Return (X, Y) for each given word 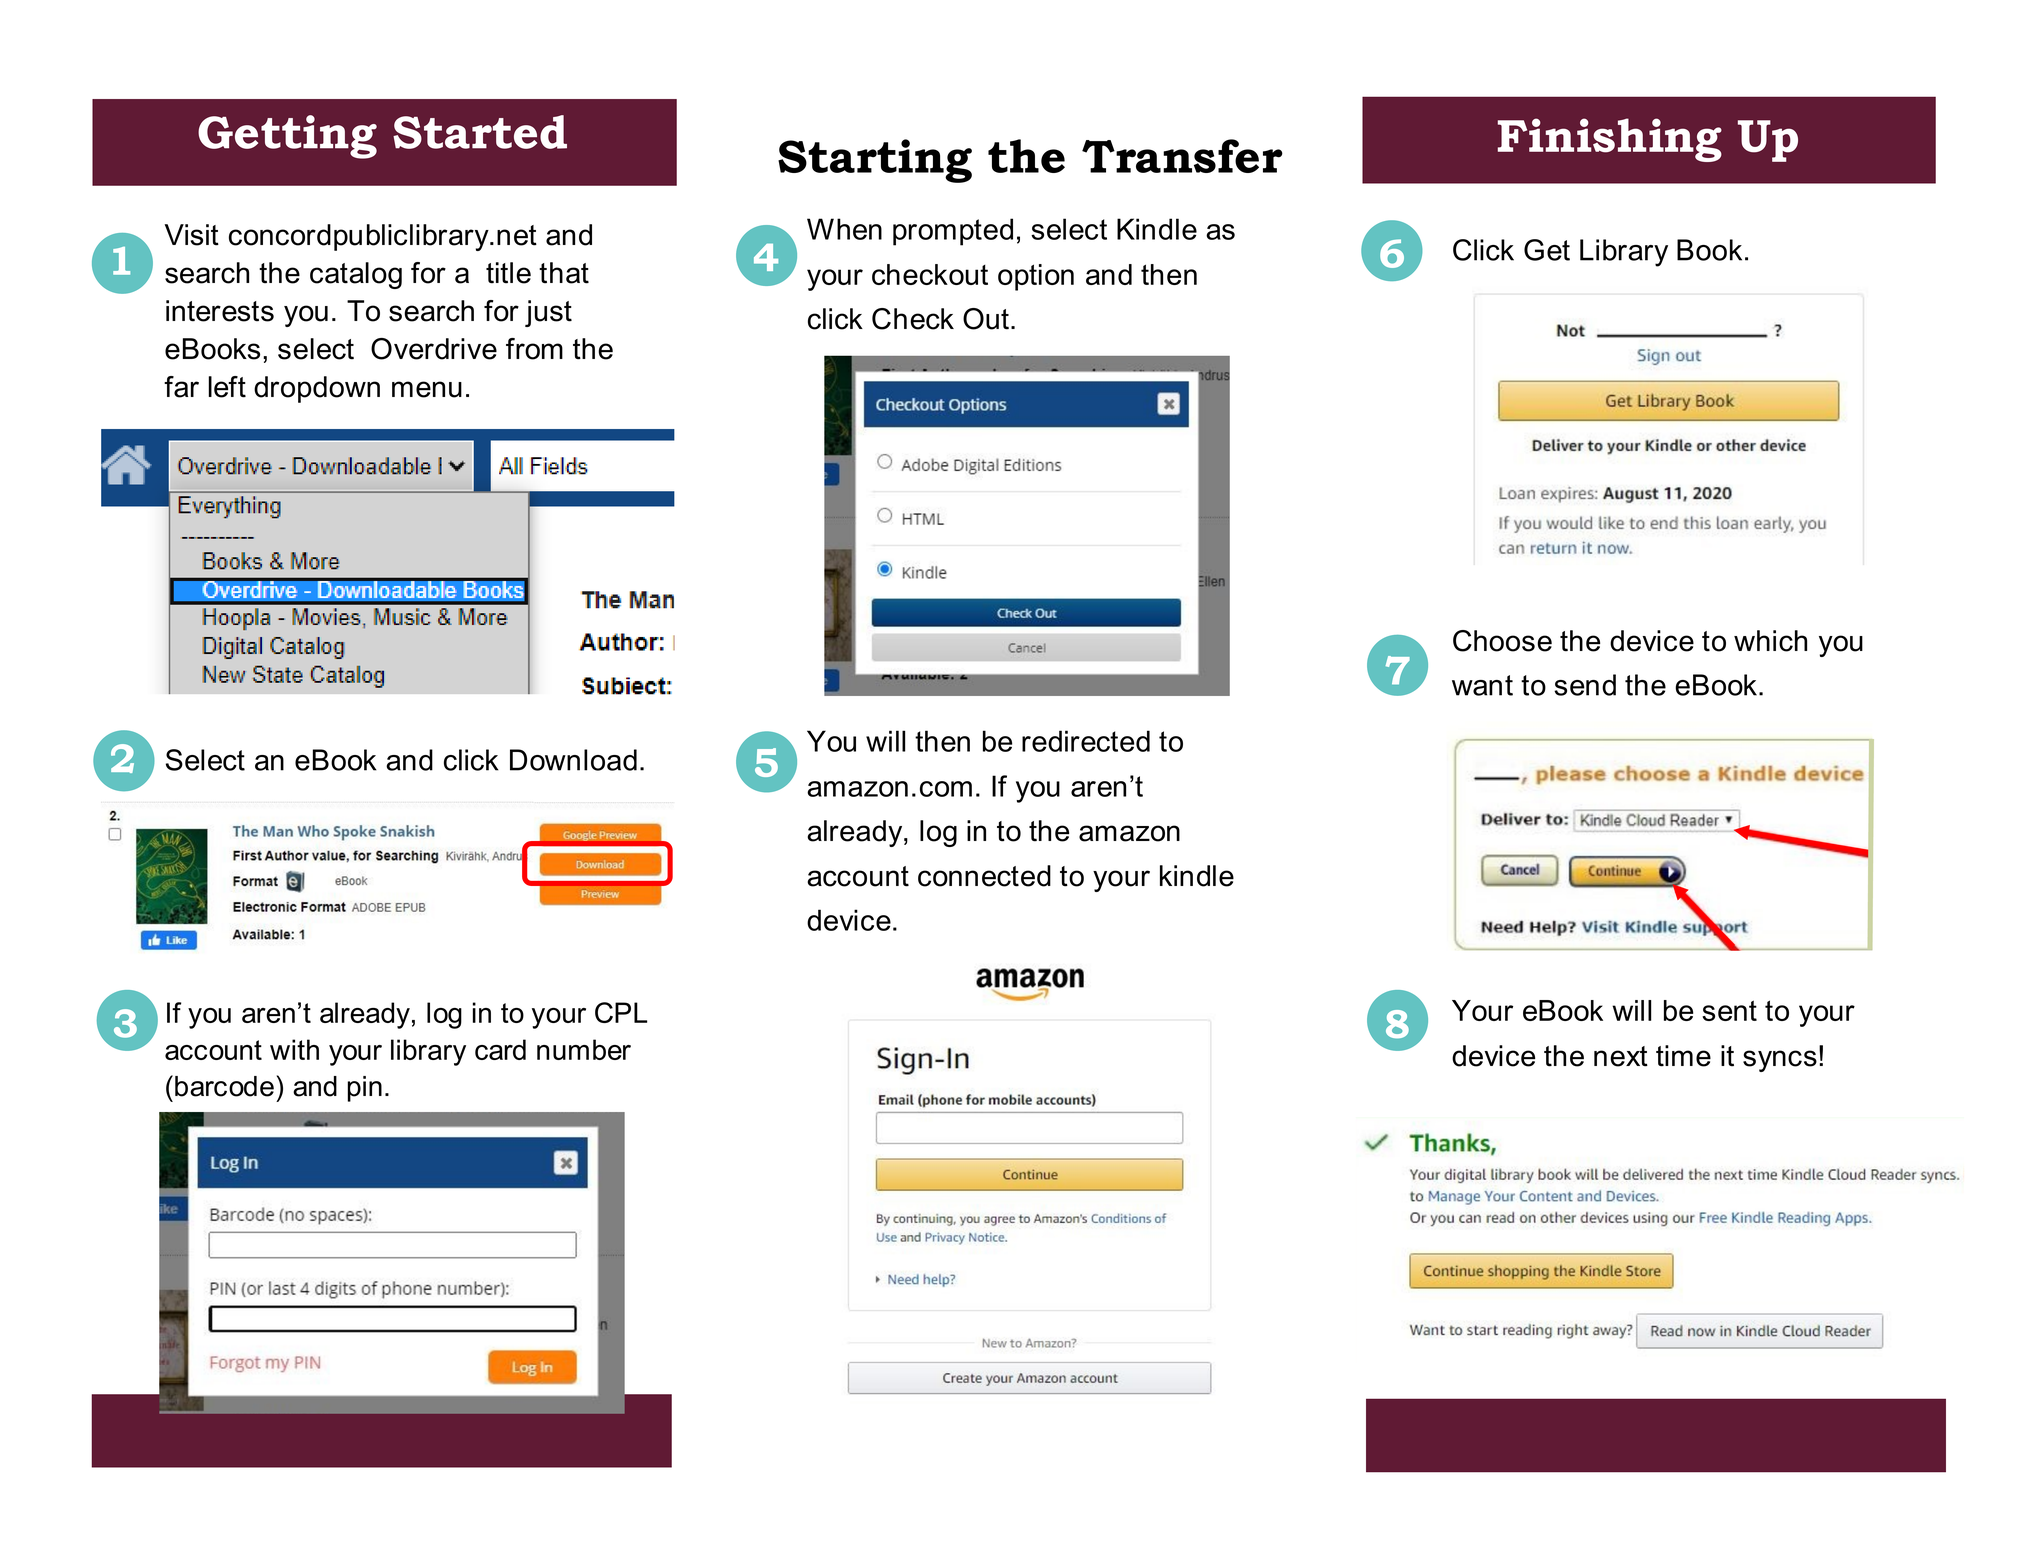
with (294, 1049)
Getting (287, 137)
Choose (1502, 641)
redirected (1086, 741)
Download (573, 760)
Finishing (1610, 140)
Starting (875, 161)
